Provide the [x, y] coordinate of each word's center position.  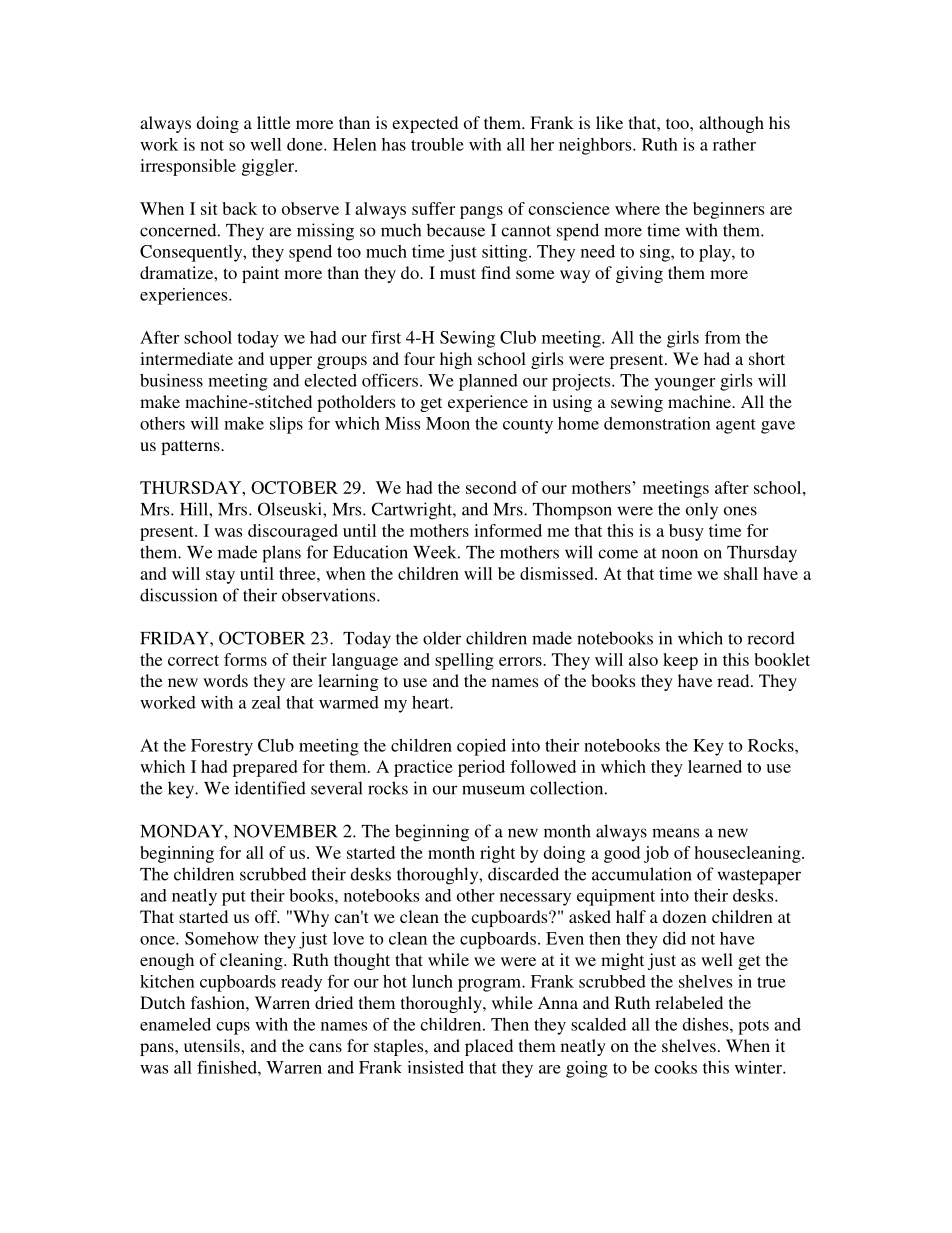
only [702, 511]
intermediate [186, 358]
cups [233, 1028]
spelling [464, 661]
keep [680, 661]
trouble [437, 144]
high [456, 360]
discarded [523, 874]
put [234, 898]
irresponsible [188, 167]
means [675, 833]
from [723, 337]
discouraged [293, 532]
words [225, 680]
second [491, 487]
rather [734, 144]
